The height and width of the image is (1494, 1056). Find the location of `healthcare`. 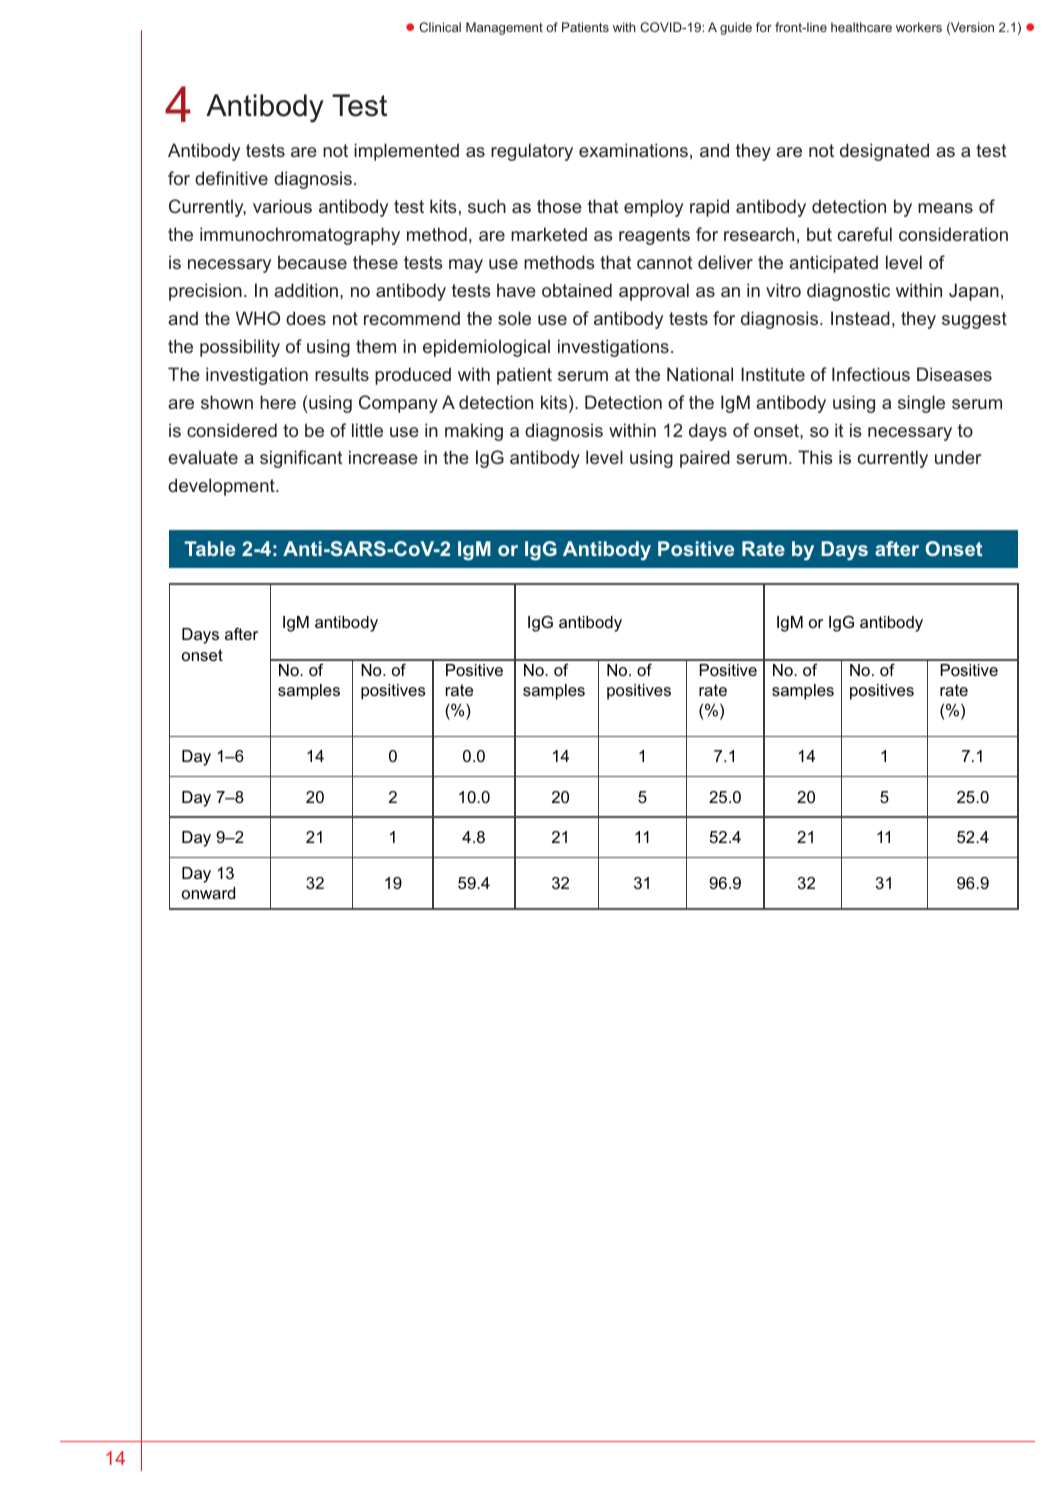

healthcare is located at coordinates (861, 27).
